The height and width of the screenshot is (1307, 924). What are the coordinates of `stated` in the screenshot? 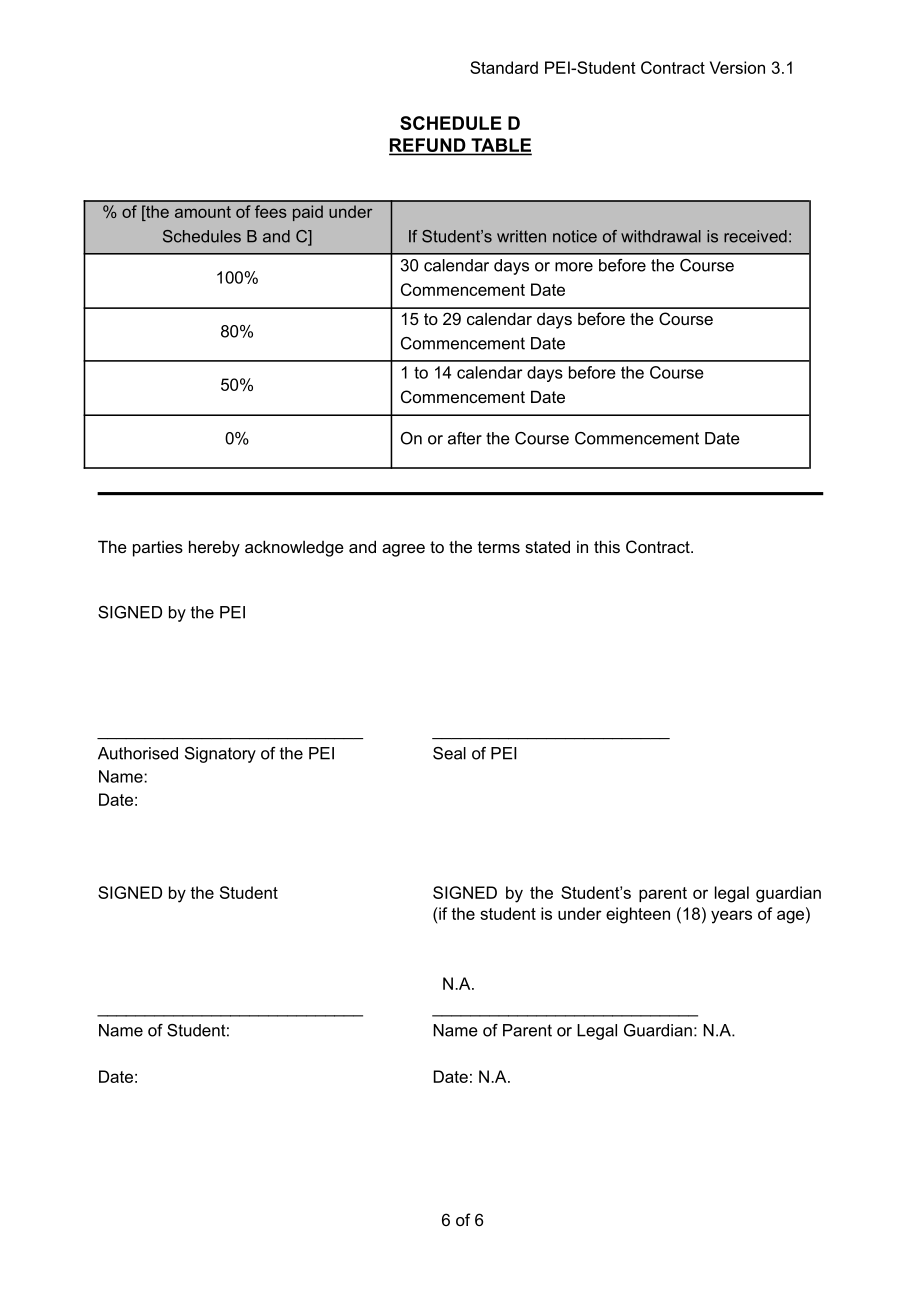 It's located at (547, 546).
